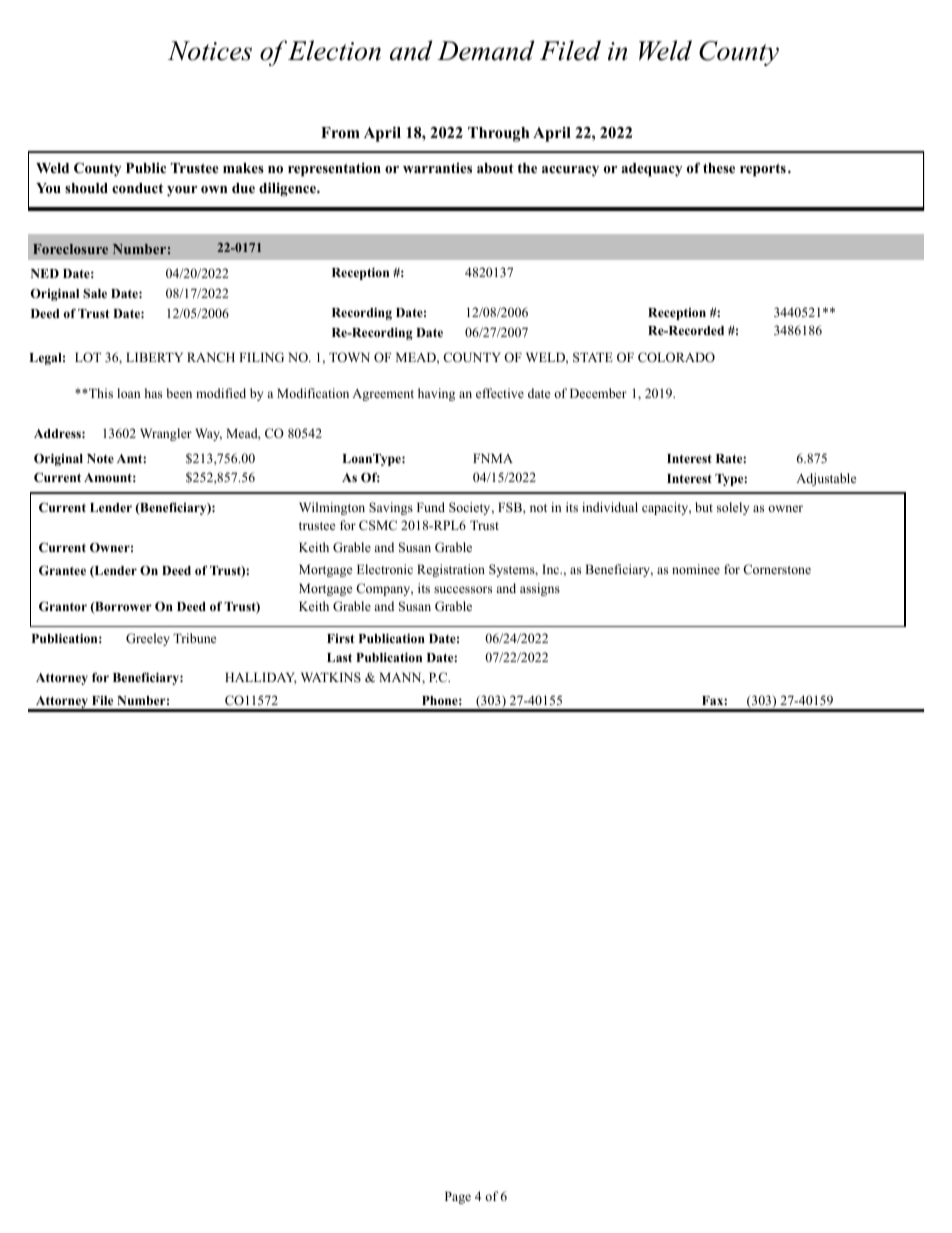  Describe the element at coordinates (696, 569) in the screenshot. I see `nominee` at that location.
